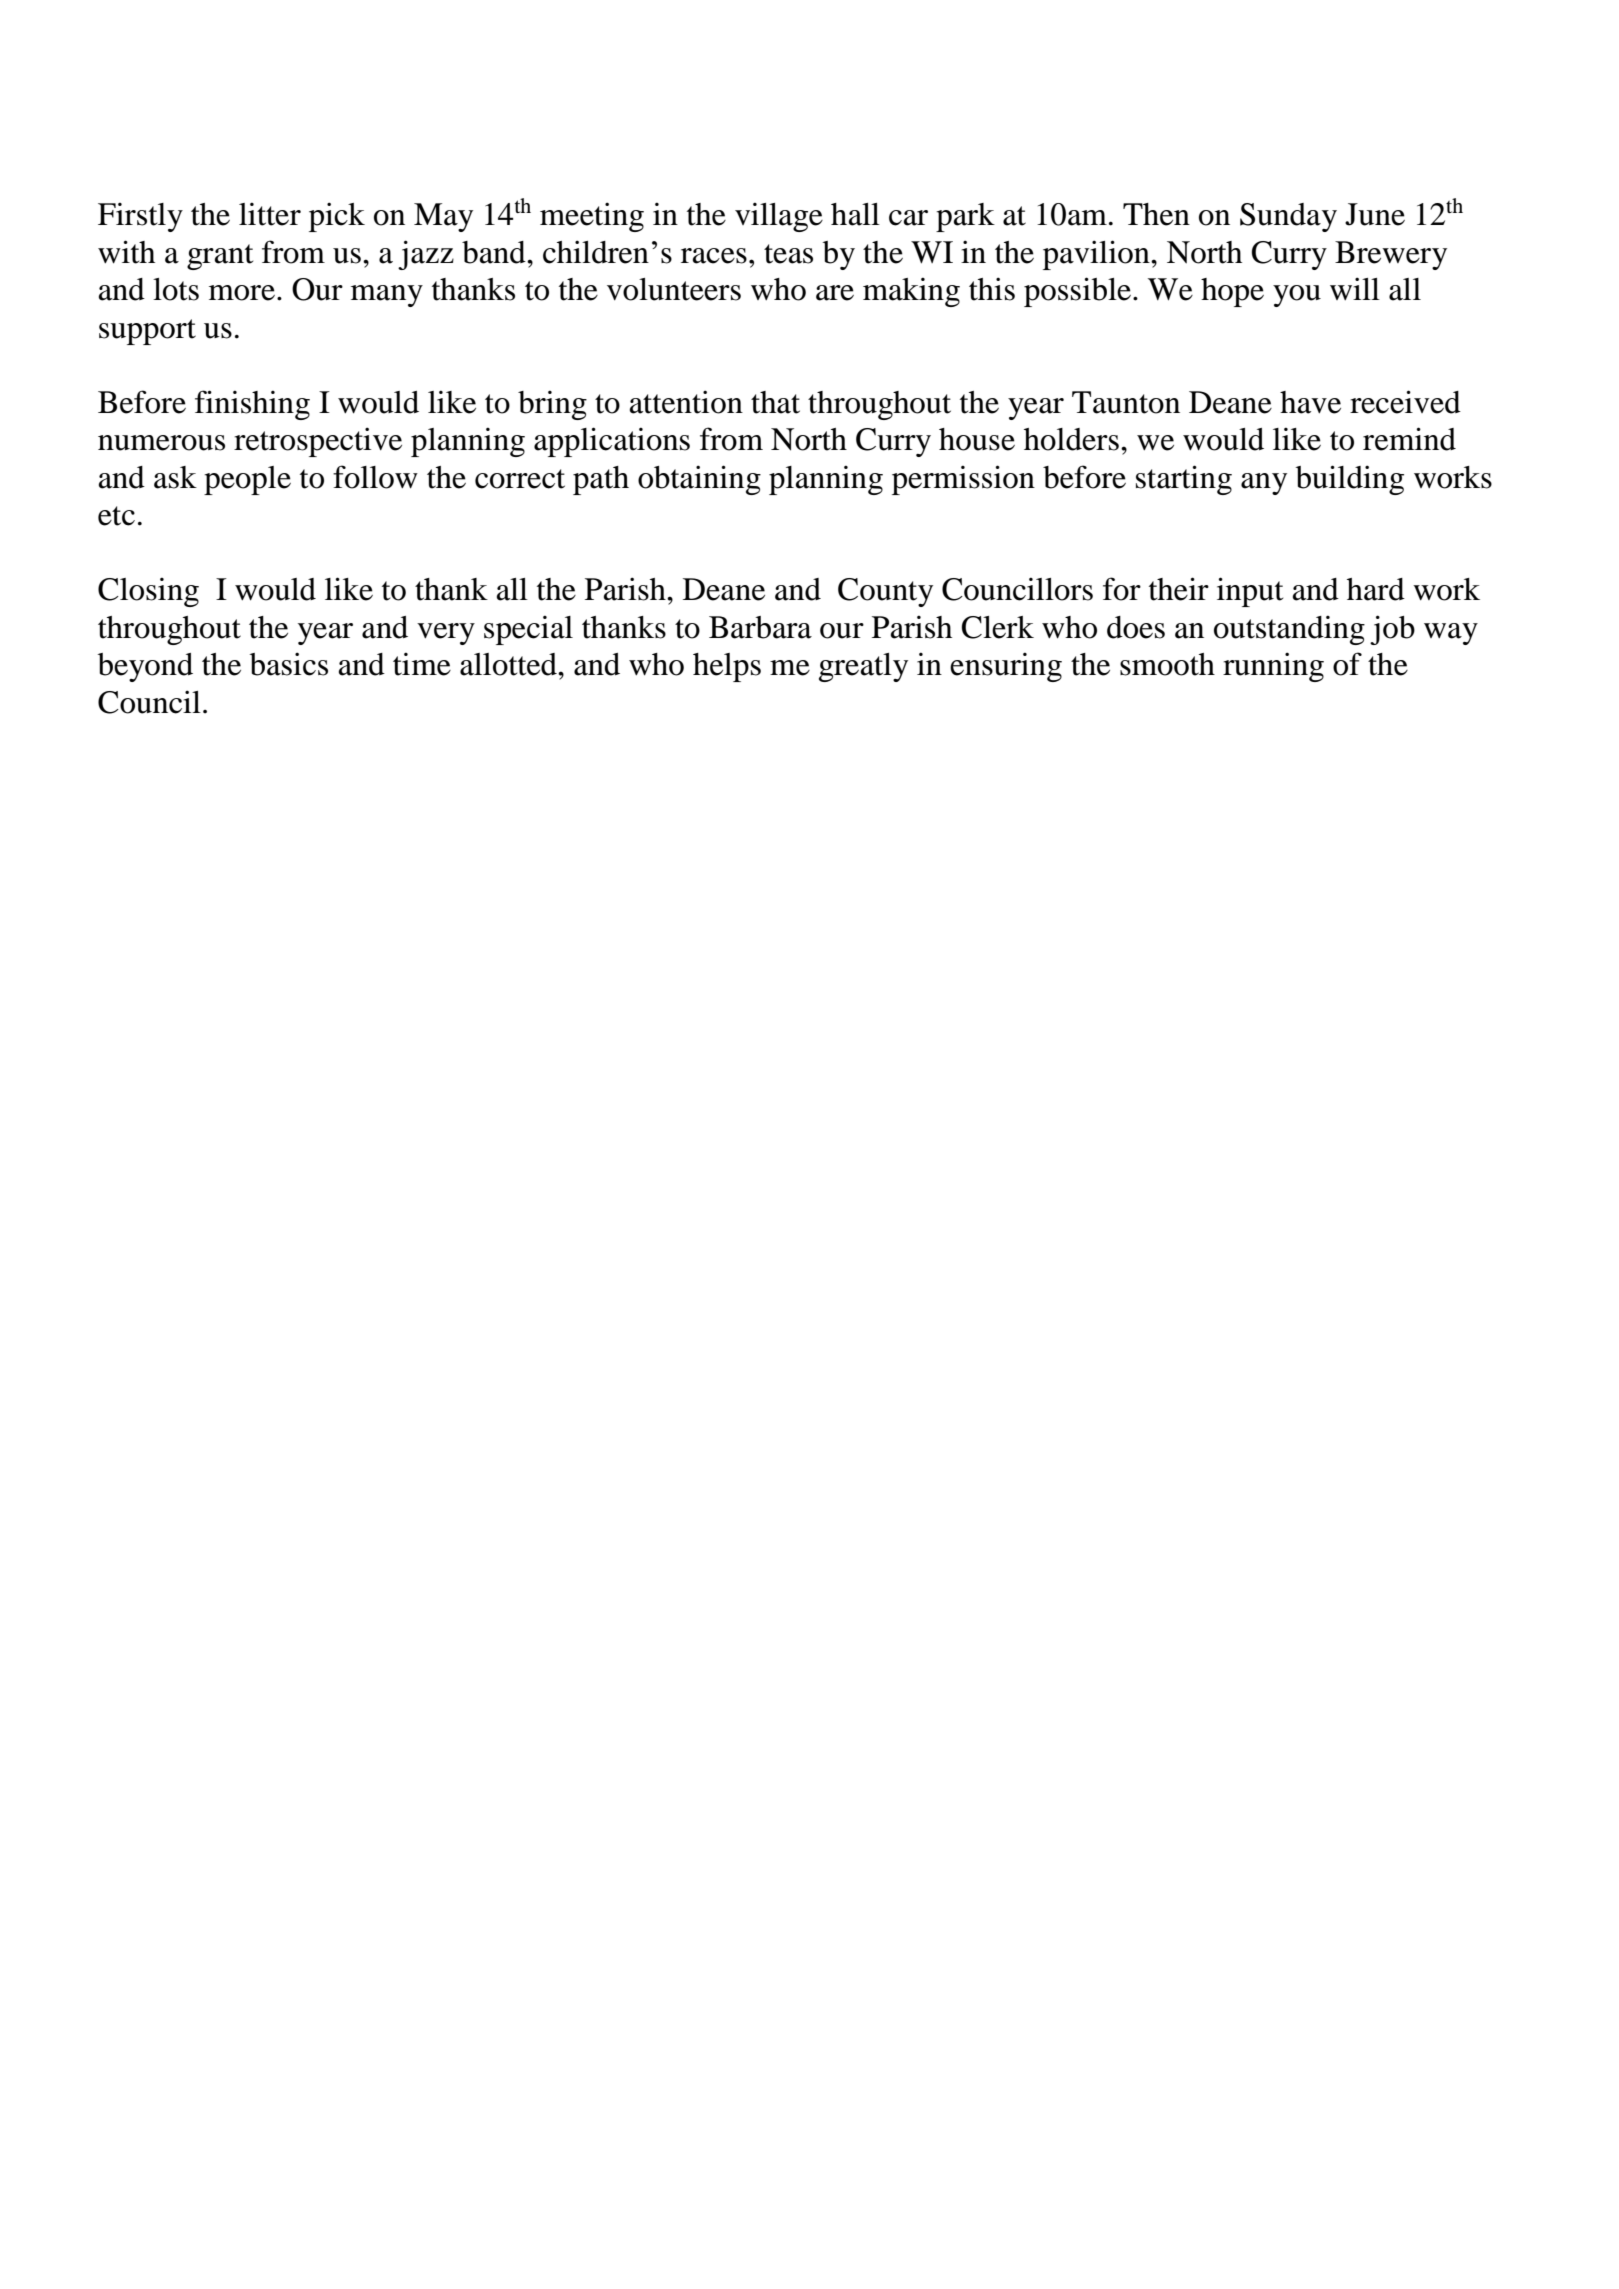 This document has width=1619, height=2289. What do you see at coordinates (779, 217) in the document?
I see `village` at bounding box center [779, 217].
